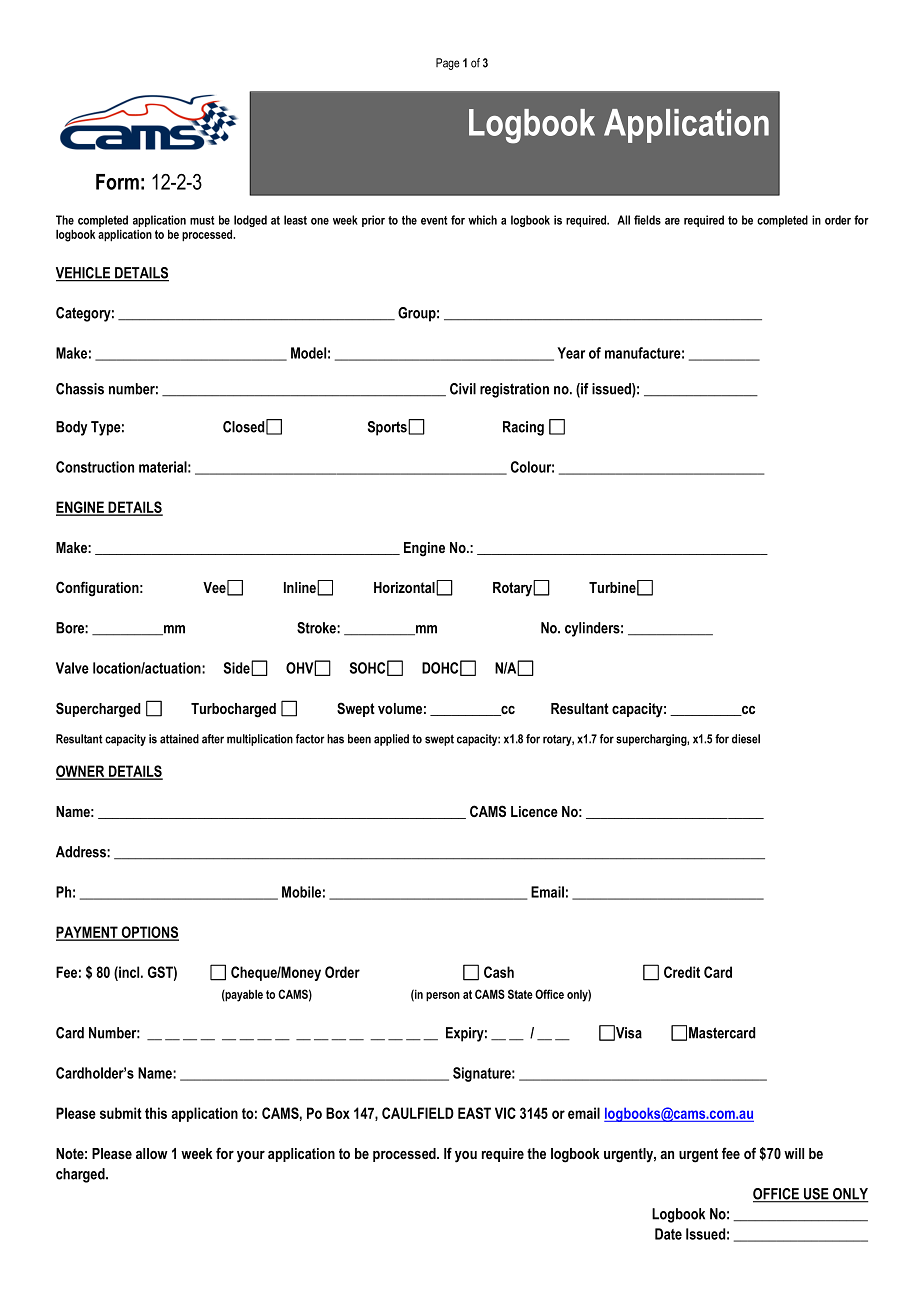  I want to click on Year, so click(571, 353).
